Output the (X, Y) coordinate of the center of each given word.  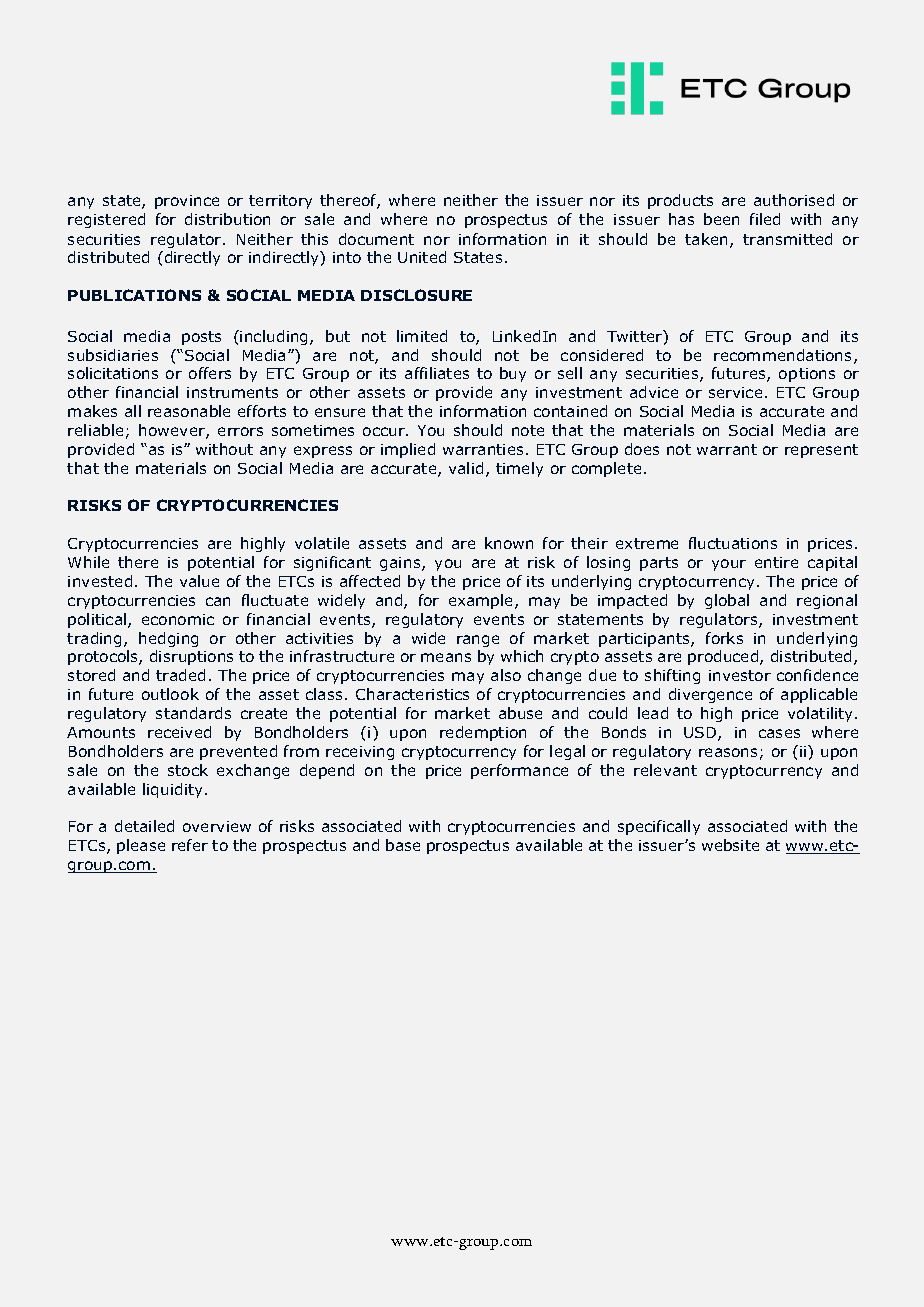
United (422, 257)
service (735, 392)
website (730, 845)
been (721, 219)
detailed (144, 826)
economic (178, 619)
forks (724, 638)
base (403, 845)
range (478, 641)
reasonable (189, 411)
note (528, 430)
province (187, 202)
